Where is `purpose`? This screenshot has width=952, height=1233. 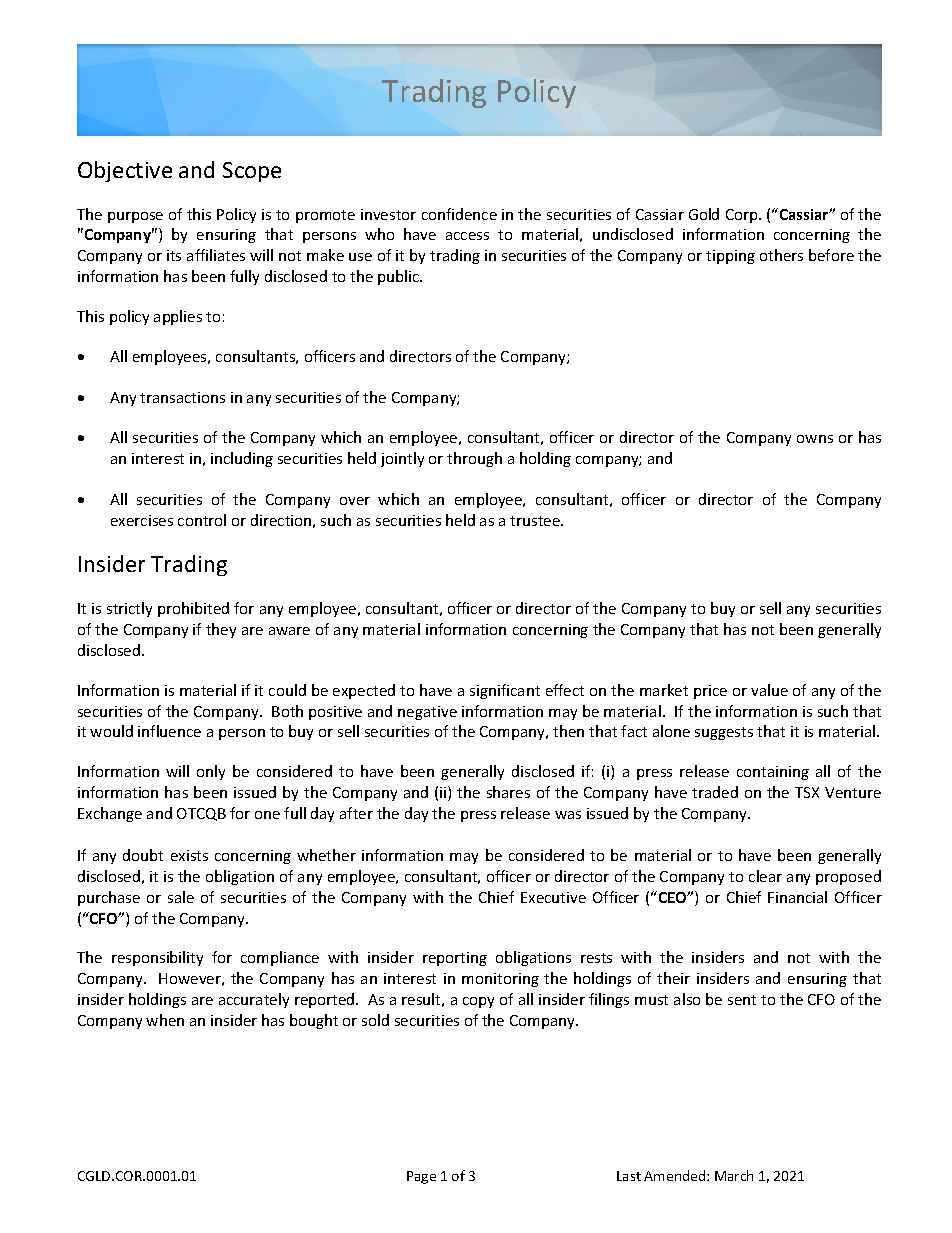
purpose is located at coordinates (135, 217).
